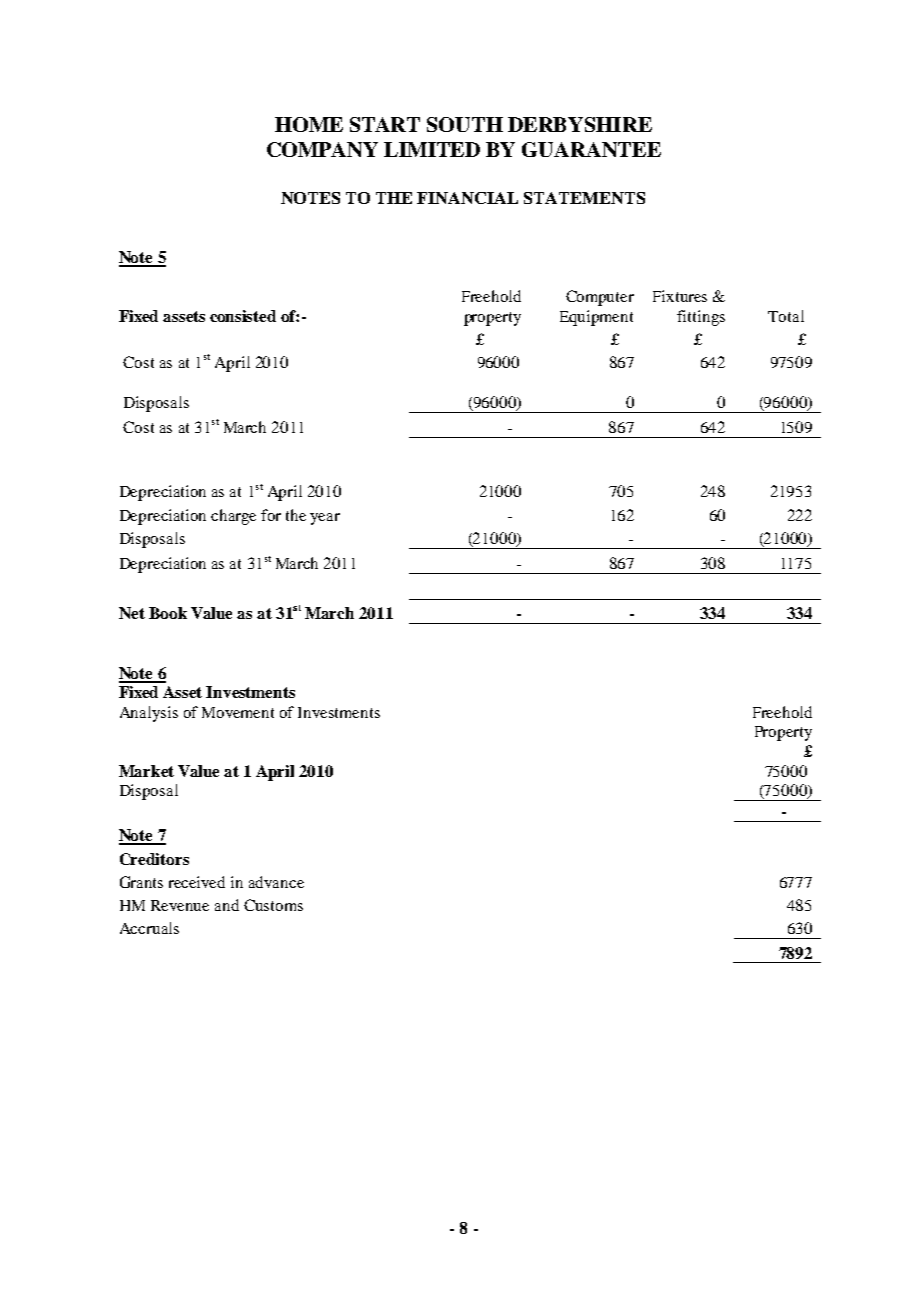 The width and height of the screenshot is (924, 1308). Describe the element at coordinates (233, 517) in the screenshot. I see `charge` at that location.
